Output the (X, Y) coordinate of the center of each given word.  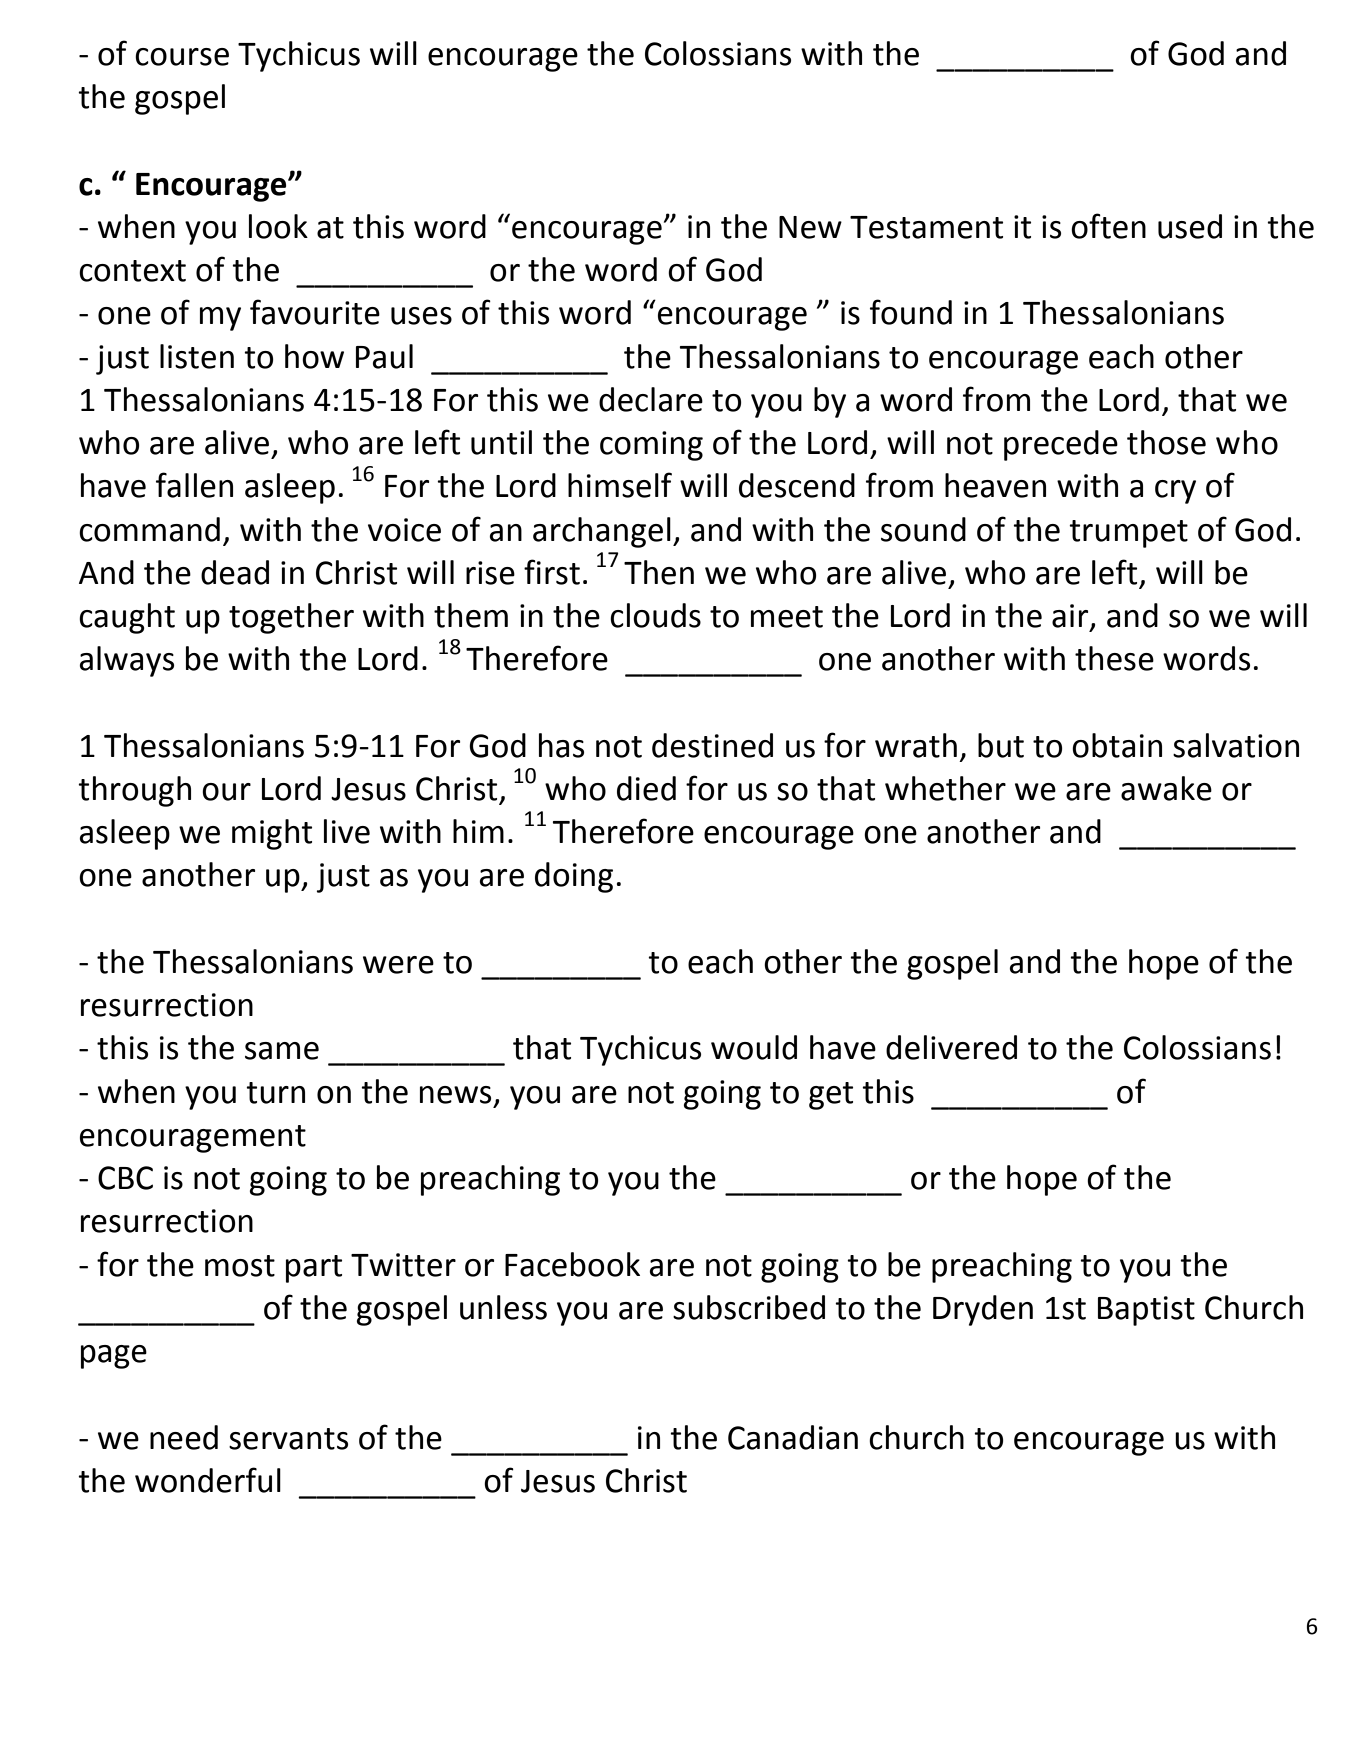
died (646, 788)
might (272, 834)
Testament (926, 227)
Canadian (793, 1437)
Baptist (1146, 1311)
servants (288, 1439)
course (182, 57)
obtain (1117, 745)
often (1108, 226)
